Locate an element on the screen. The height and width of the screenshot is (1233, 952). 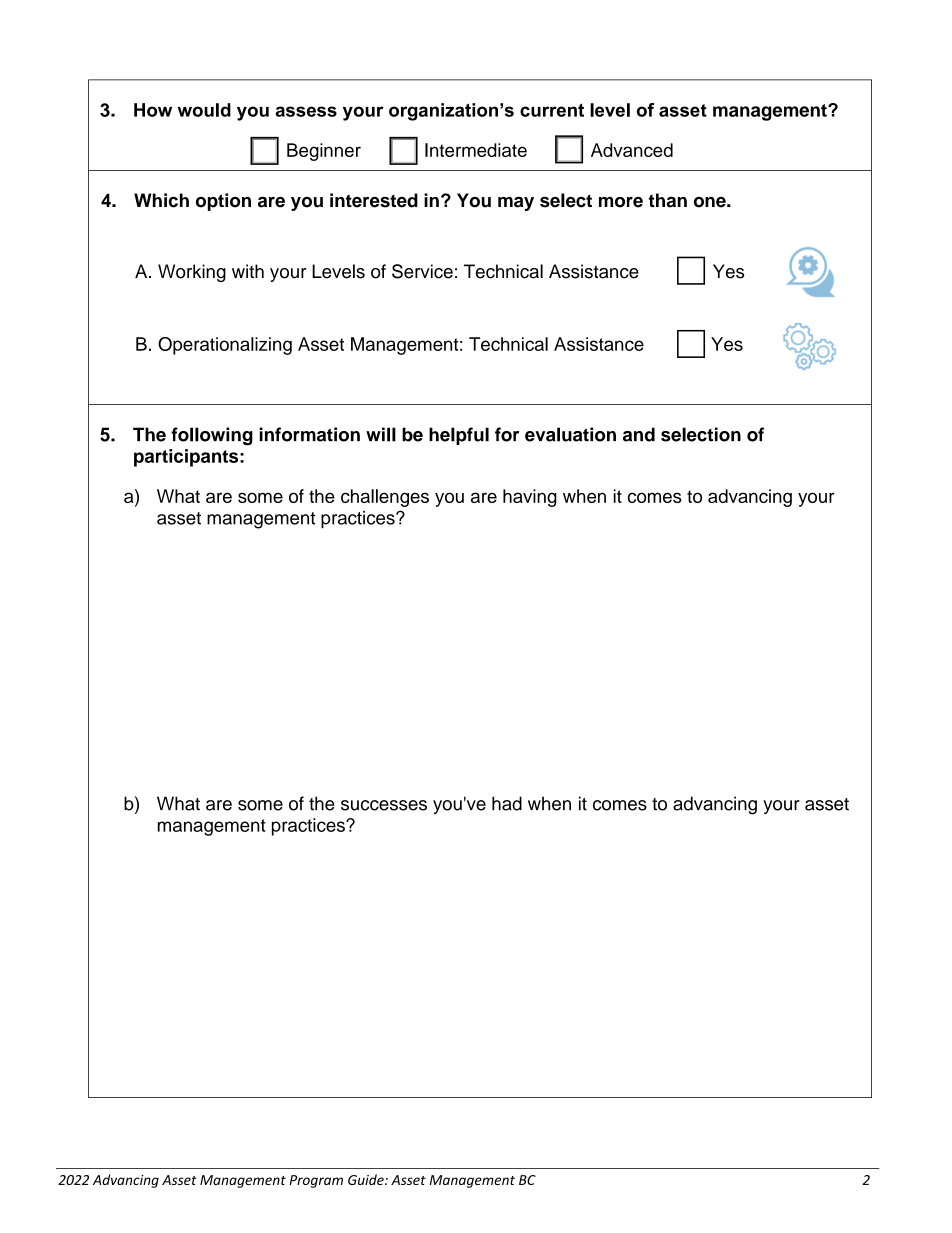
had is located at coordinates (507, 803).
